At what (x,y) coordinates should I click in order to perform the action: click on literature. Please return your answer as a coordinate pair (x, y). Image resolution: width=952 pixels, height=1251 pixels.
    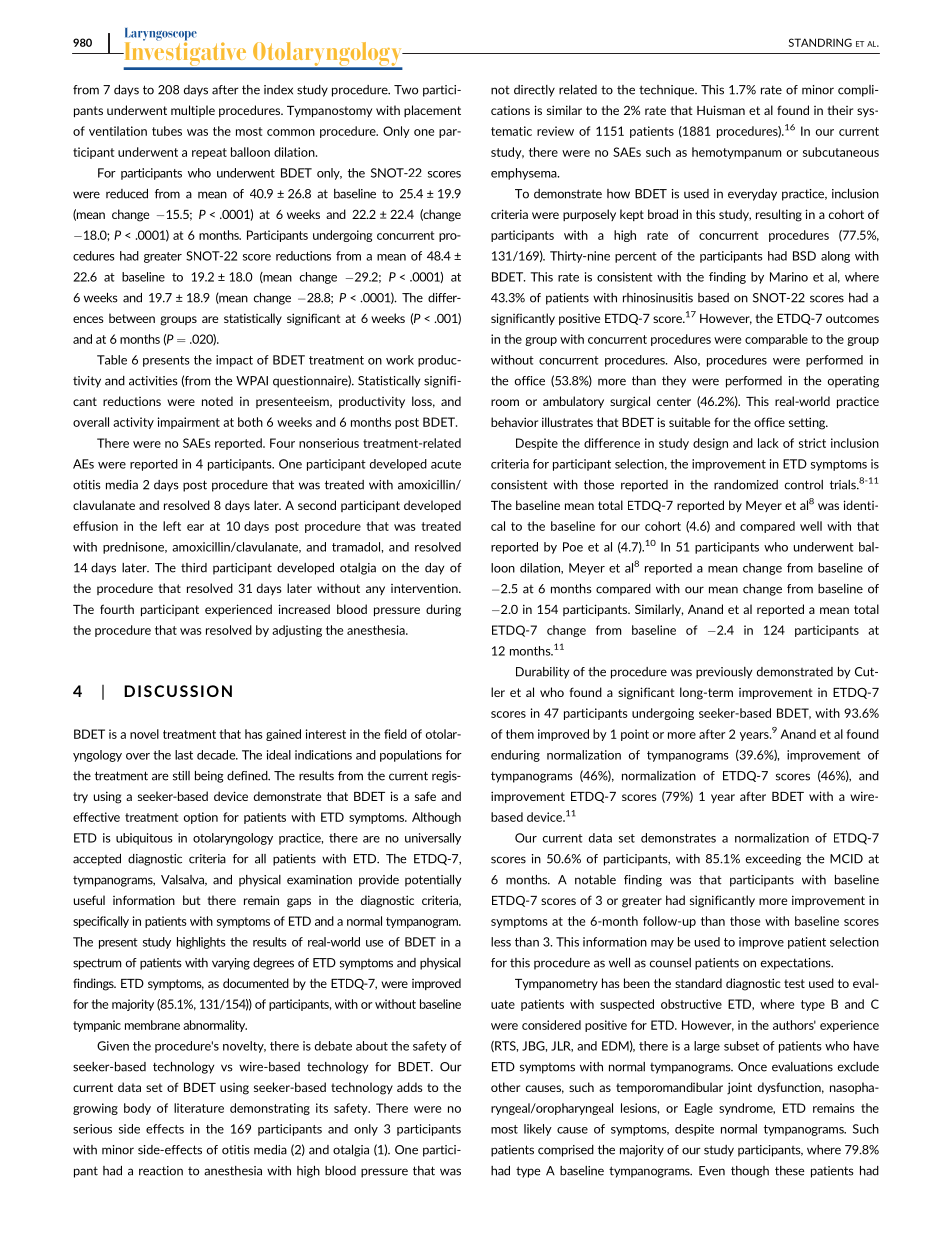
    Looking at the image, I should click on (199, 1108).
